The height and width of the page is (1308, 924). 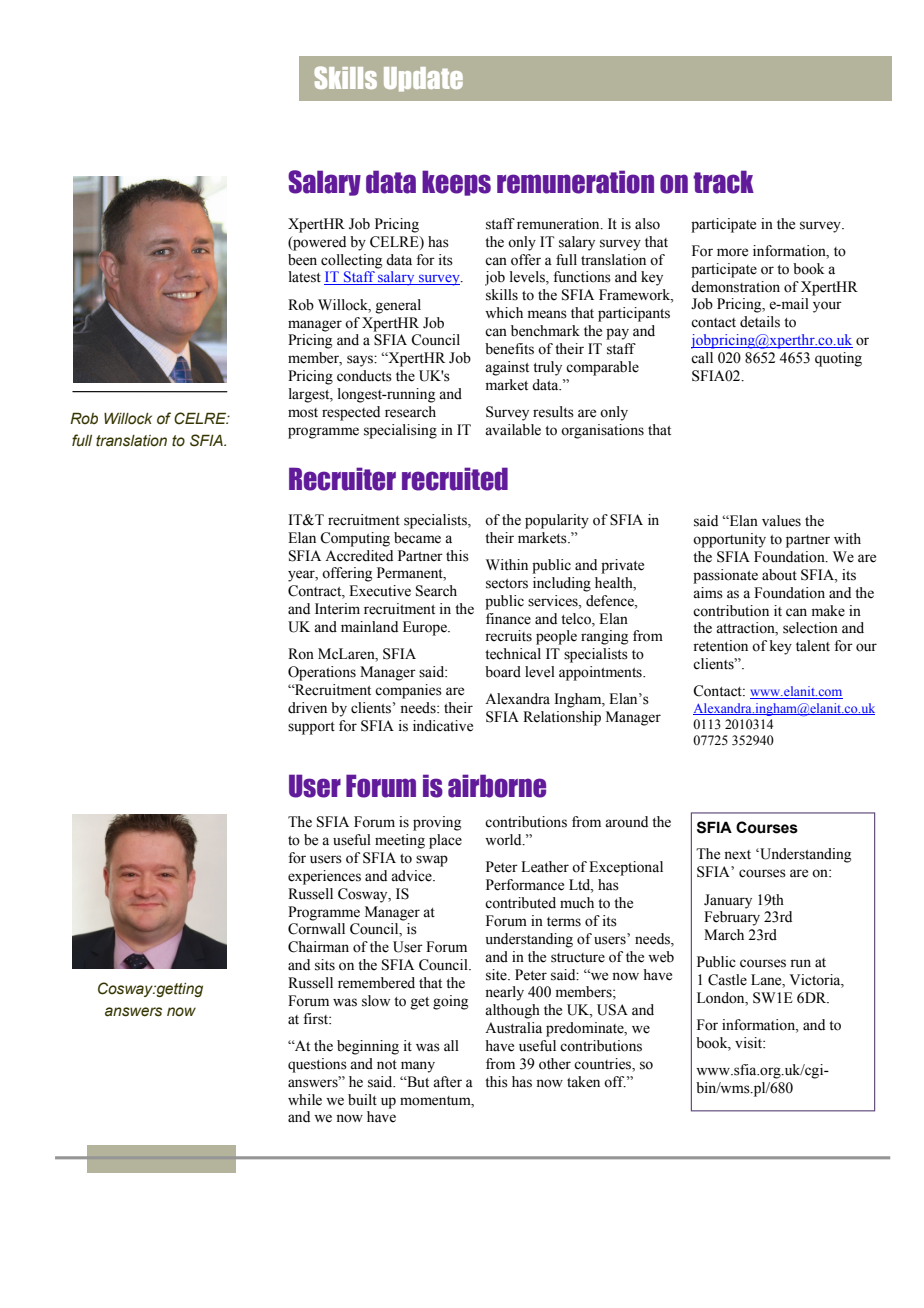 What do you see at coordinates (555, 1064) in the page?
I see `other` at bounding box center [555, 1064].
